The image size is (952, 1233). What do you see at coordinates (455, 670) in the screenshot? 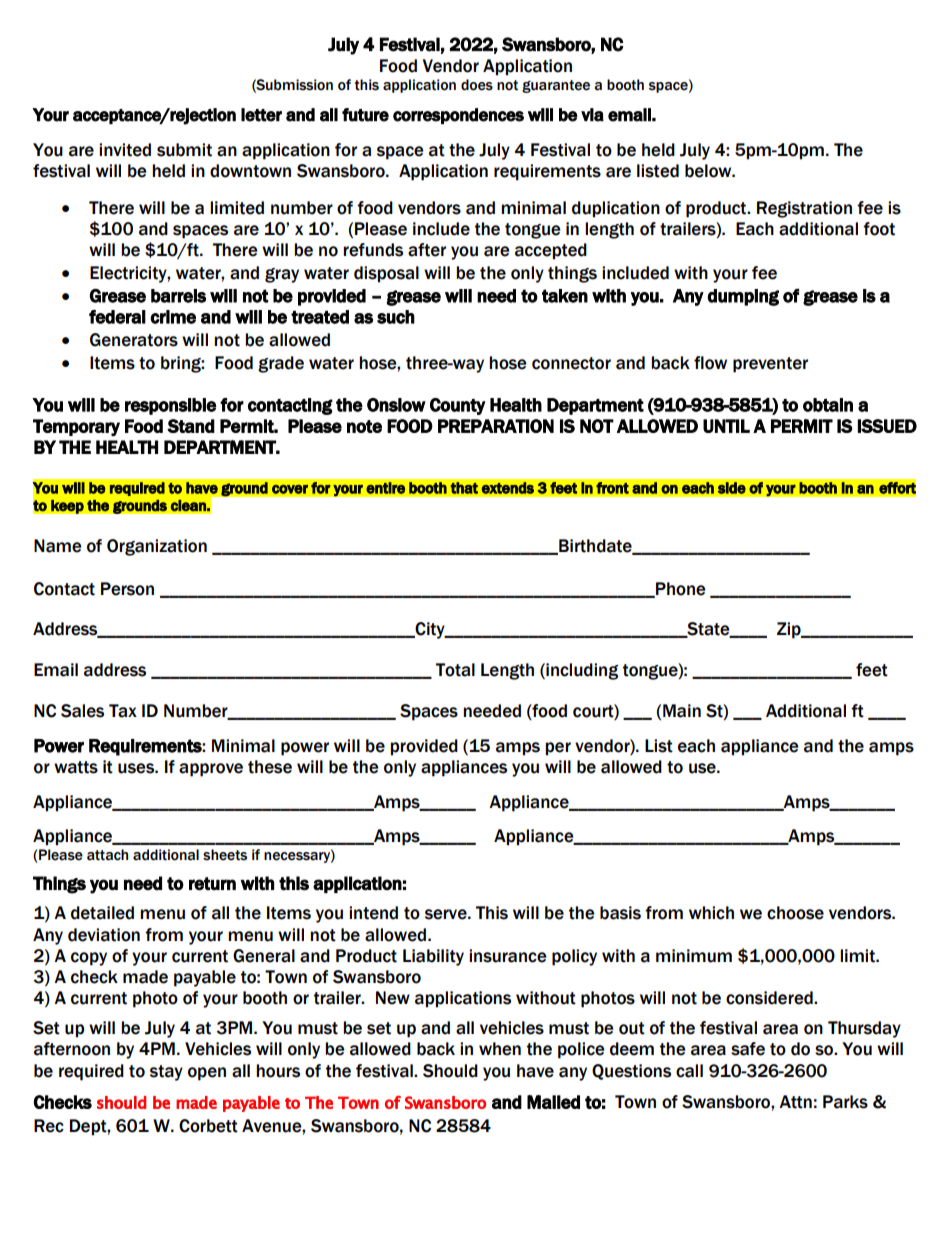
I see `Total` at bounding box center [455, 670].
